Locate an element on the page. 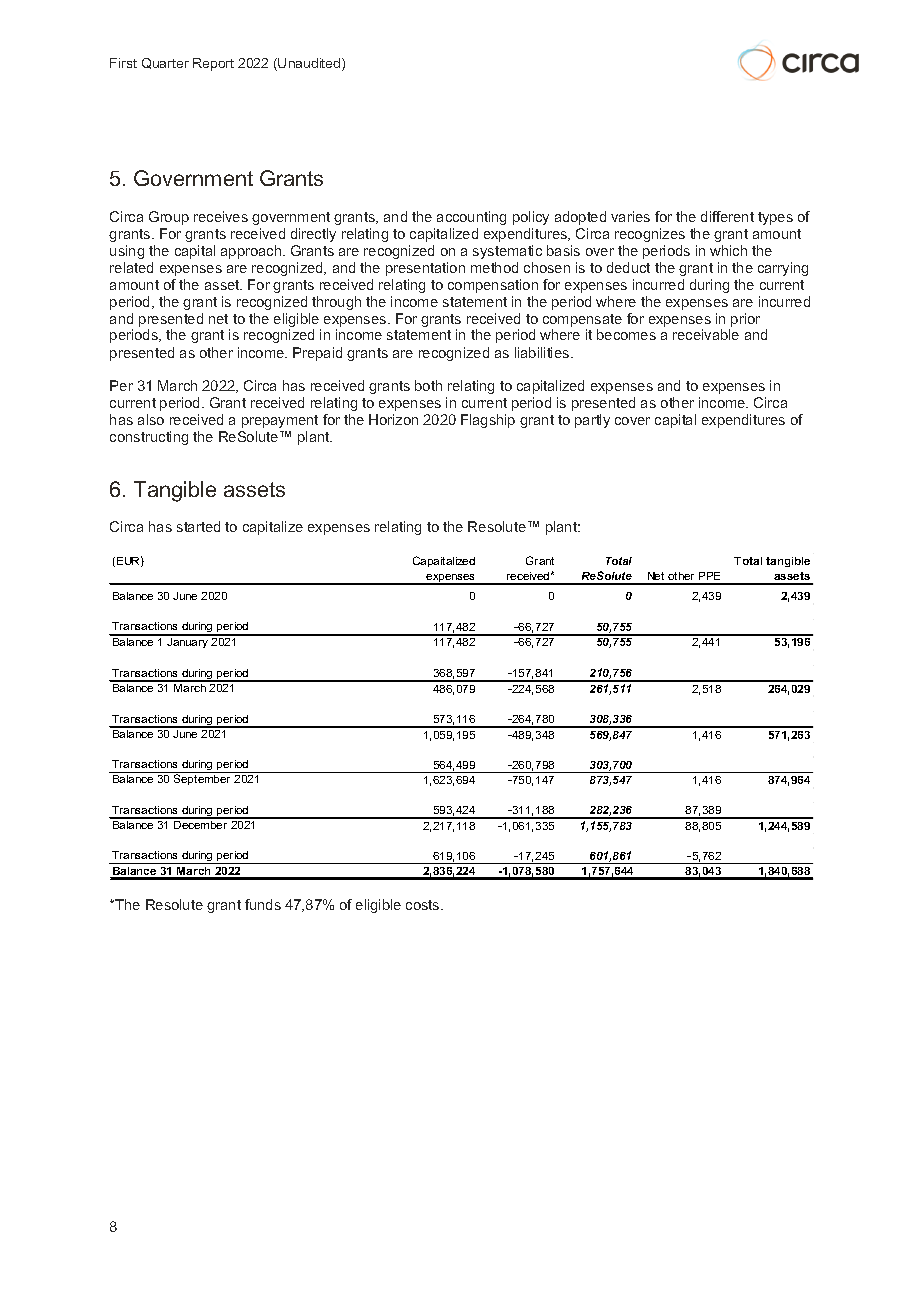  different is located at coordinates (727, 216).
